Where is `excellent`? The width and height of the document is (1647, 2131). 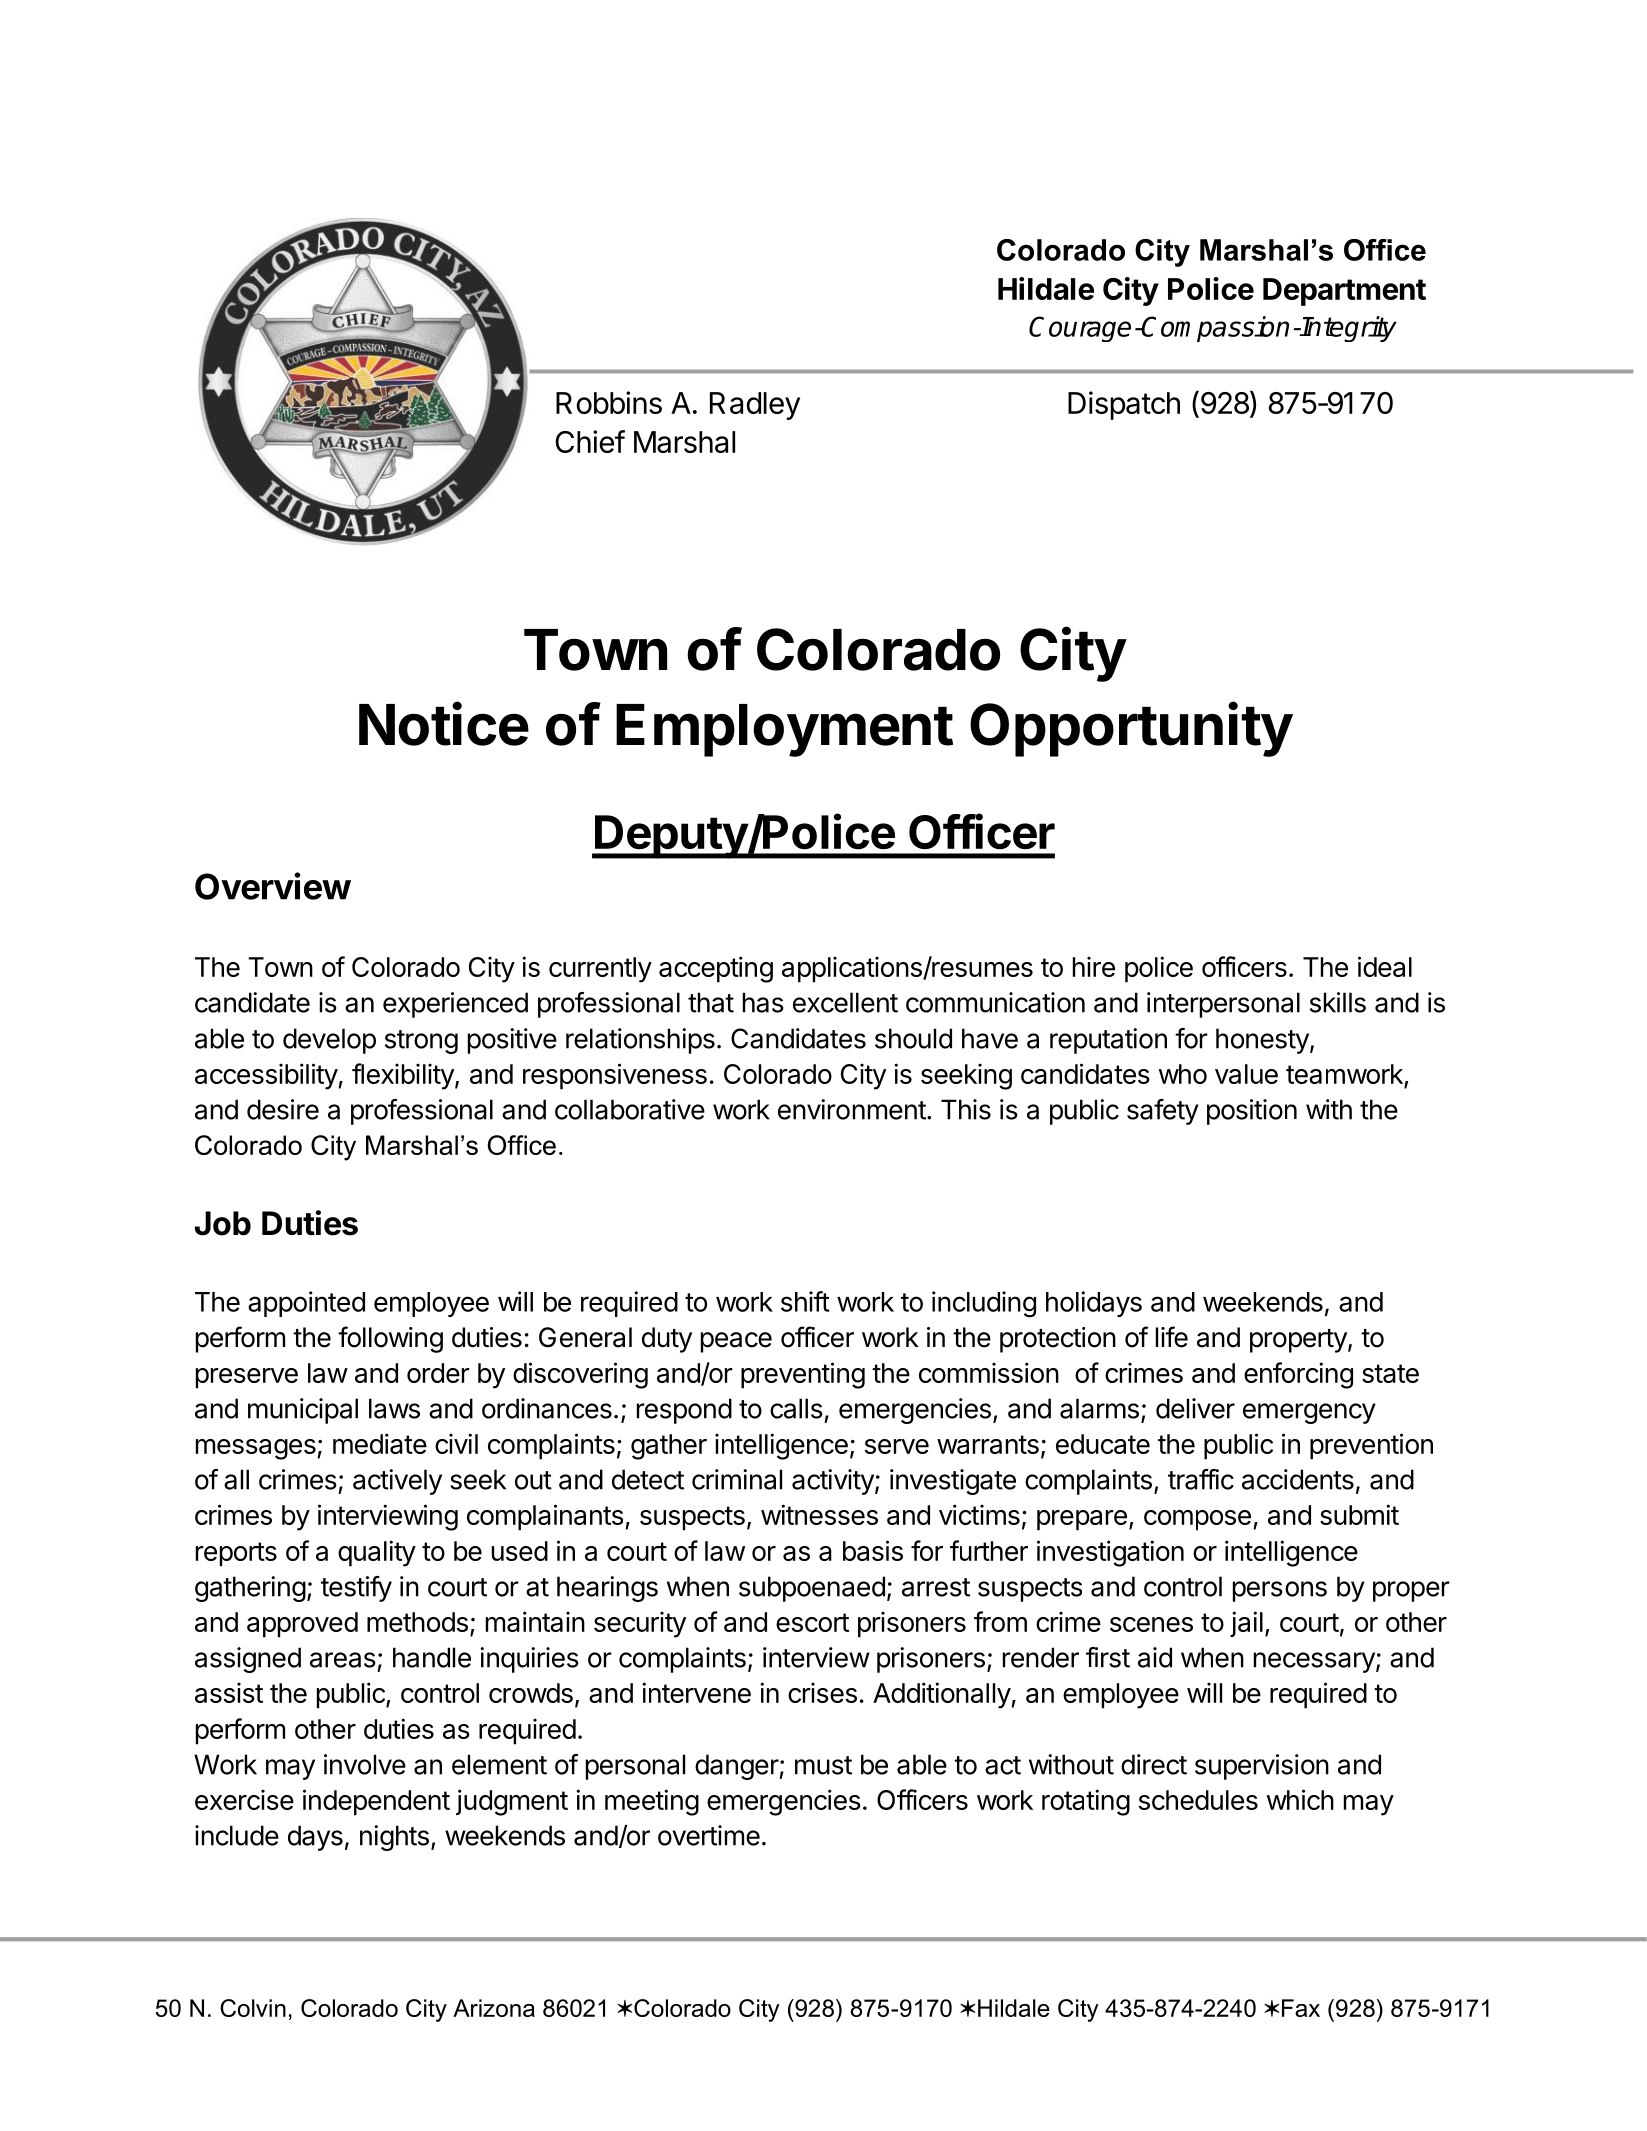 excellent is located at coordinates (845, 1002).
